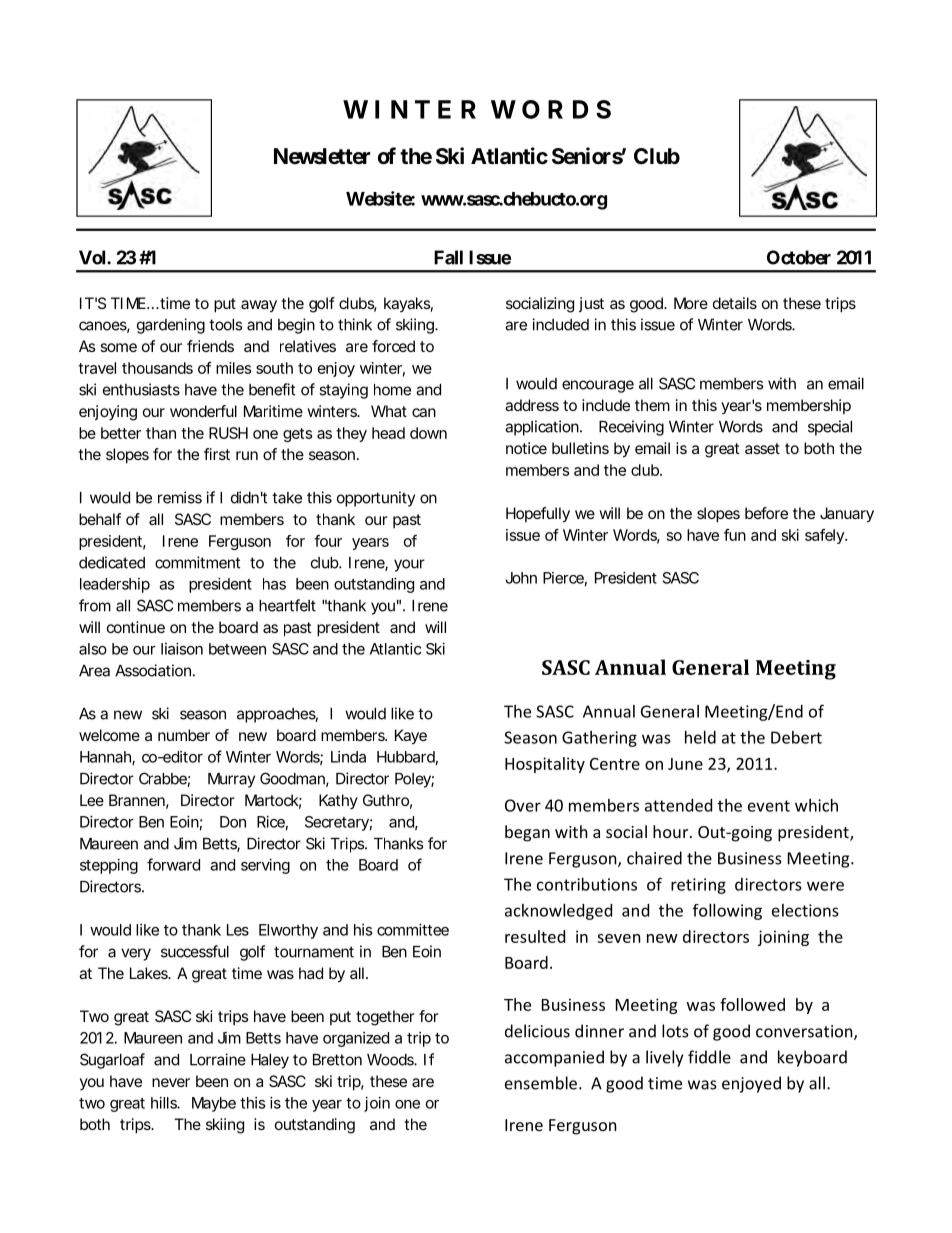 The height and width of the screenshot is (1233, 952). I want to click on event, so click(769, 806).
